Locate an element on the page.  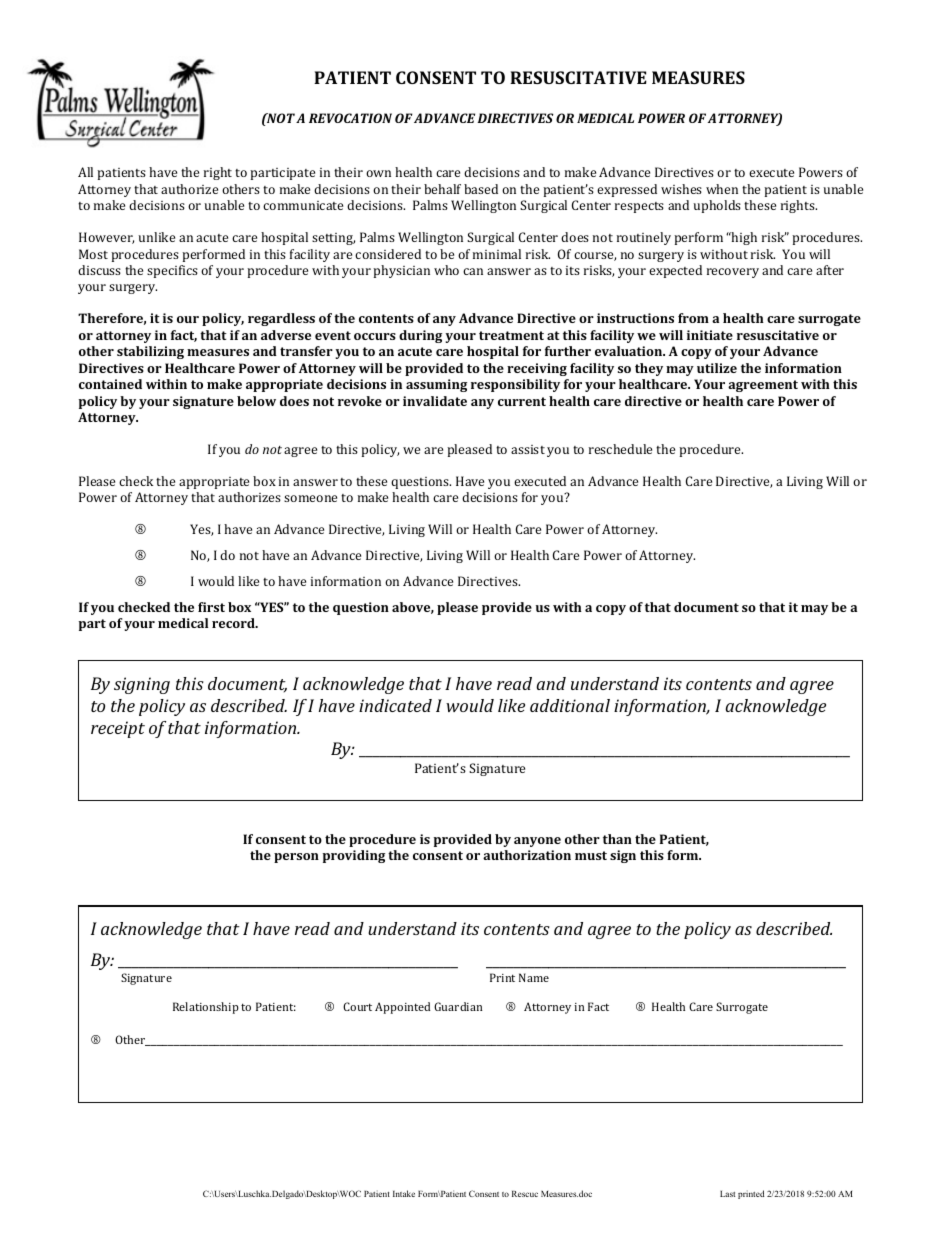
when is located at coordinates (722, 189).
